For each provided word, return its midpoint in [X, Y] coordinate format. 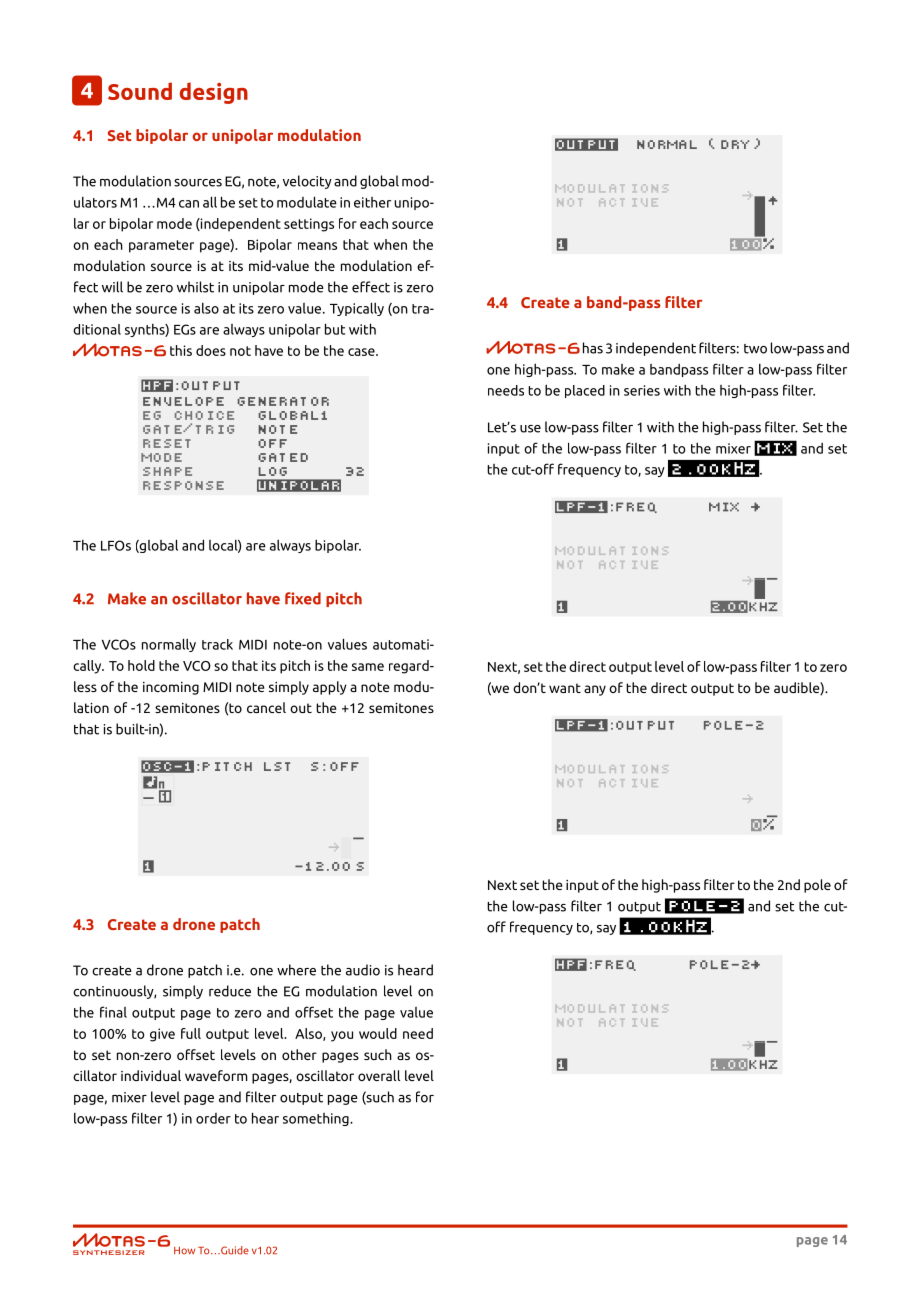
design [214, 93]
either [372, 202]
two [755, 349]
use [530, 429]
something [317, 1119]
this [181, 350]
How [184, 1251]
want [565, 688]
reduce [230, 991]
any [595, 690]
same [368, 667]
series [642, 390]
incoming [171, 688]
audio [363, 970]
